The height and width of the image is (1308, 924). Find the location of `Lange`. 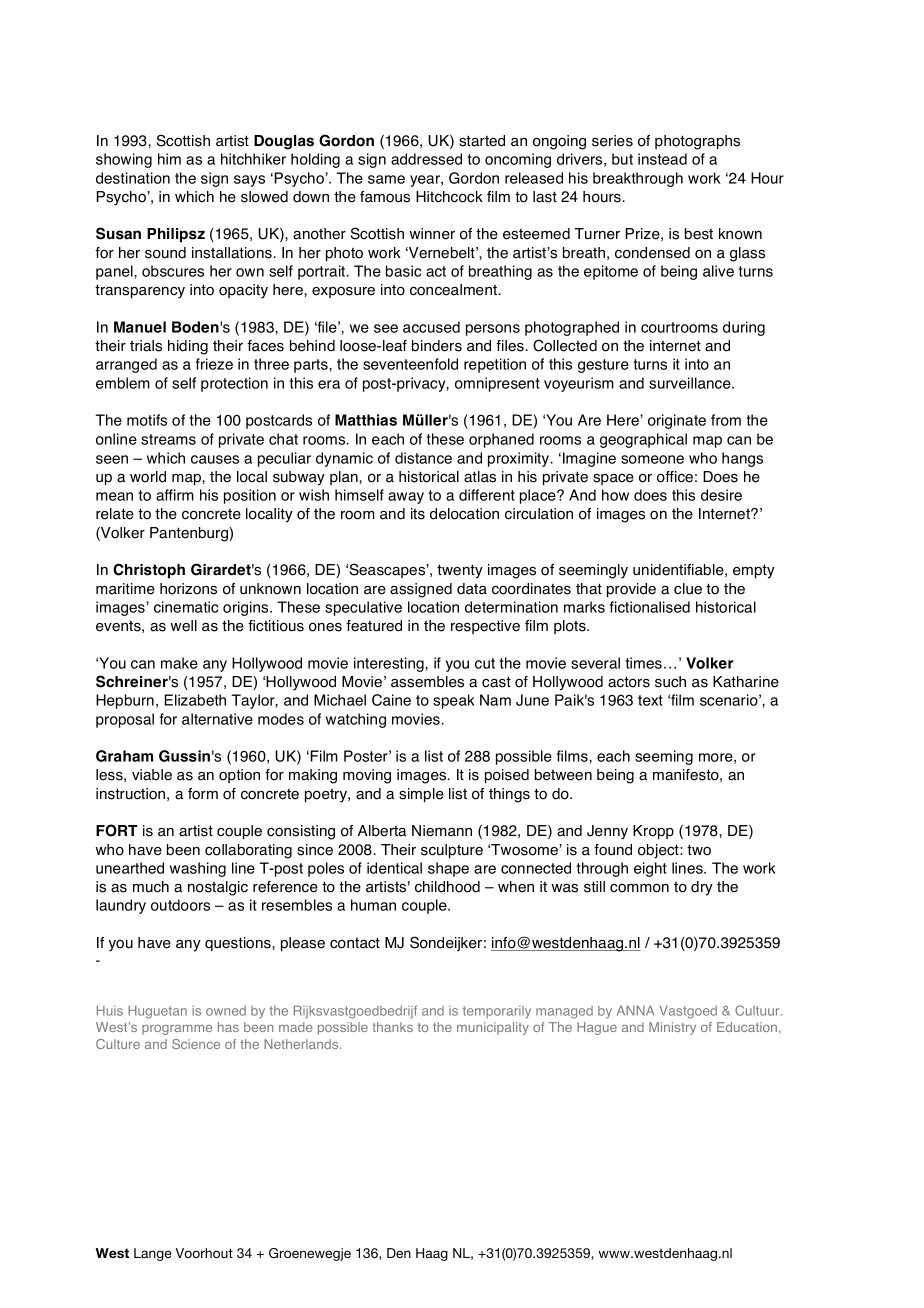

Lange is located at coordinates (153, 1254).
